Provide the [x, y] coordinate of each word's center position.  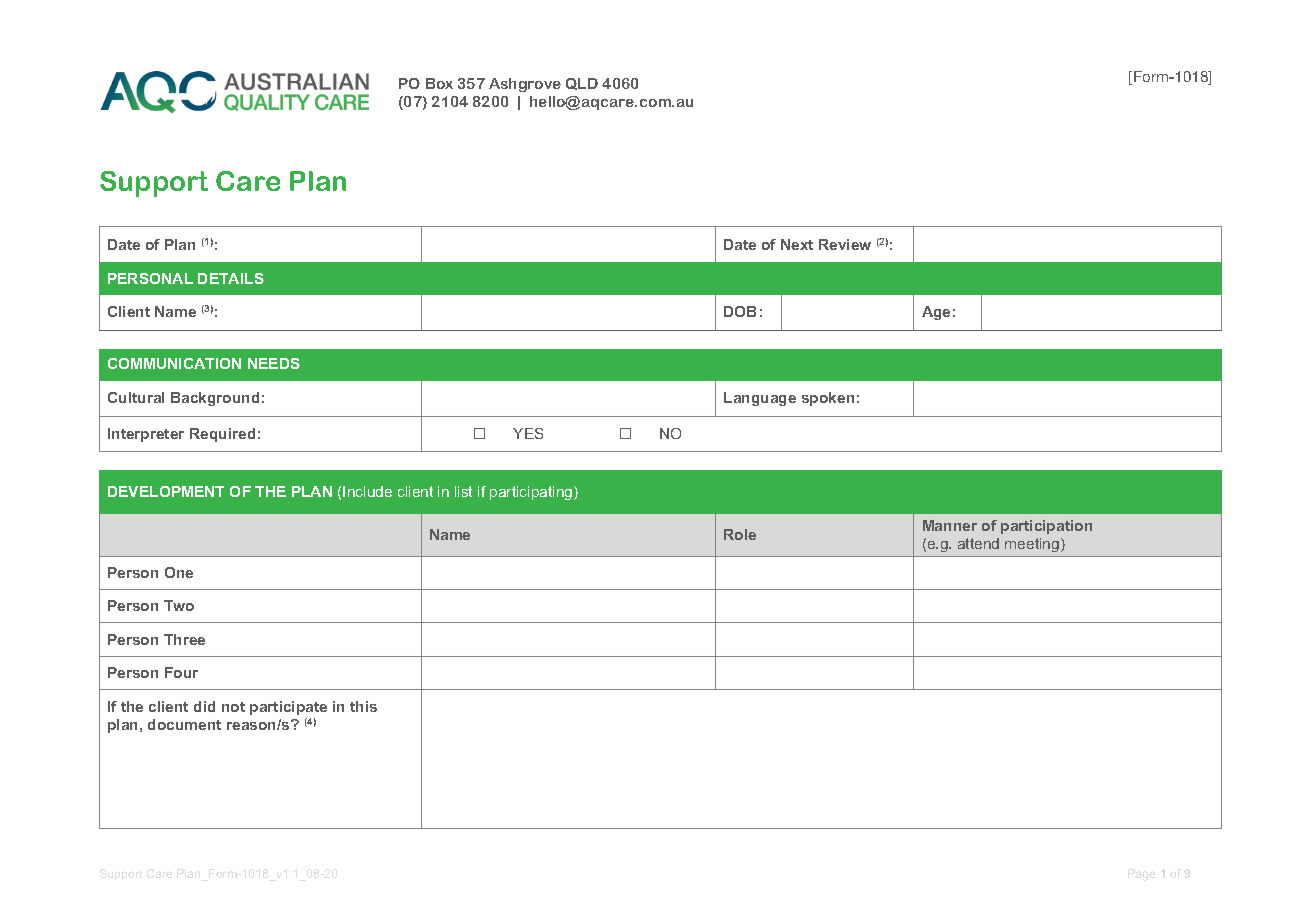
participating [532, 493]
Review [845, 244]
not [233, 707]
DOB [740, 311]
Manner [950, 525]
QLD [582, 84]
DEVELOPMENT [166, 491]
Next [797, 244]
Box [439, 83]
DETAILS [231, 278]
